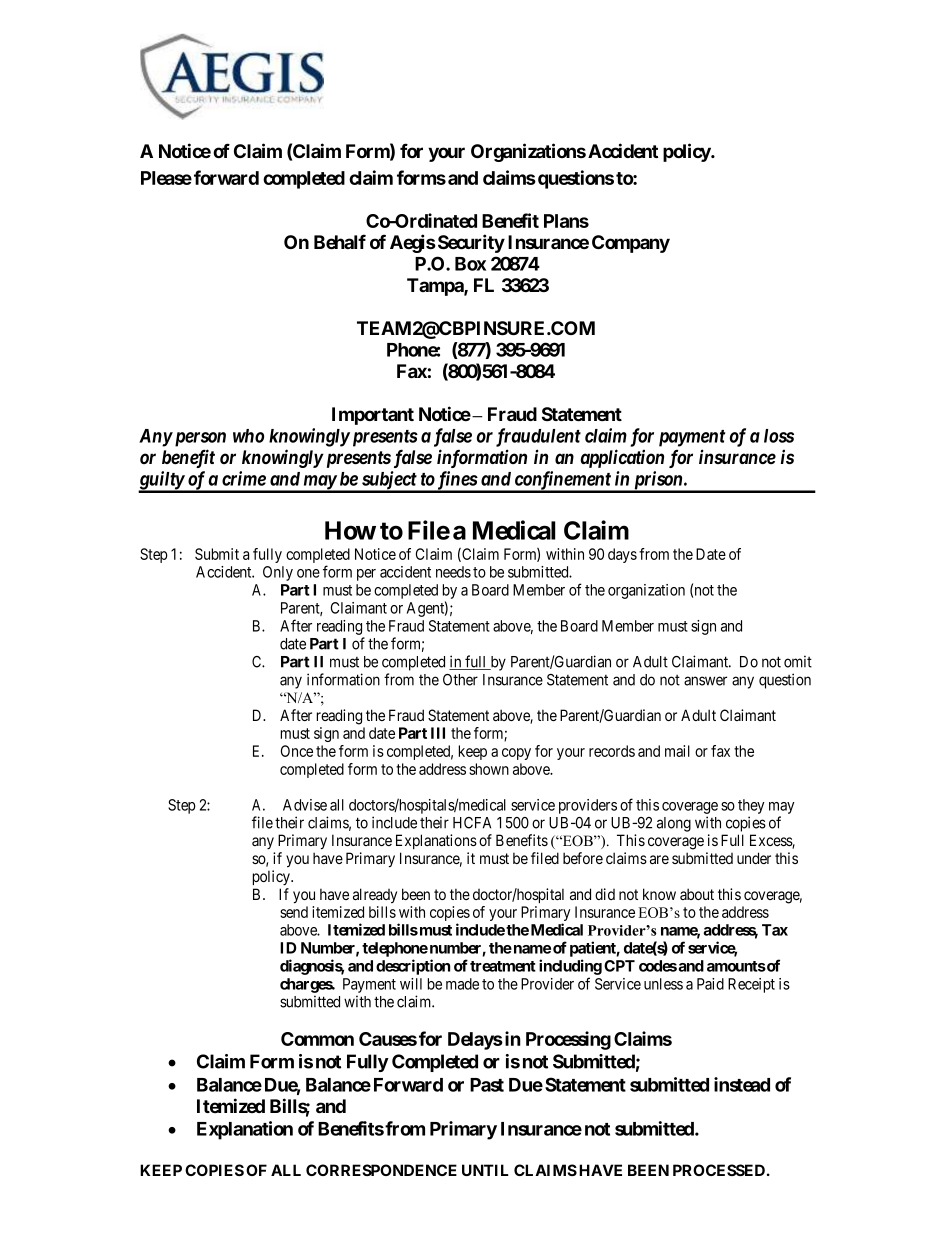 This screenshot has width=952, height=1233. What do you see at coordinates (485, 1170) in the screenshot?
I see `UNTIL` at bounding box center [485, 1170].
